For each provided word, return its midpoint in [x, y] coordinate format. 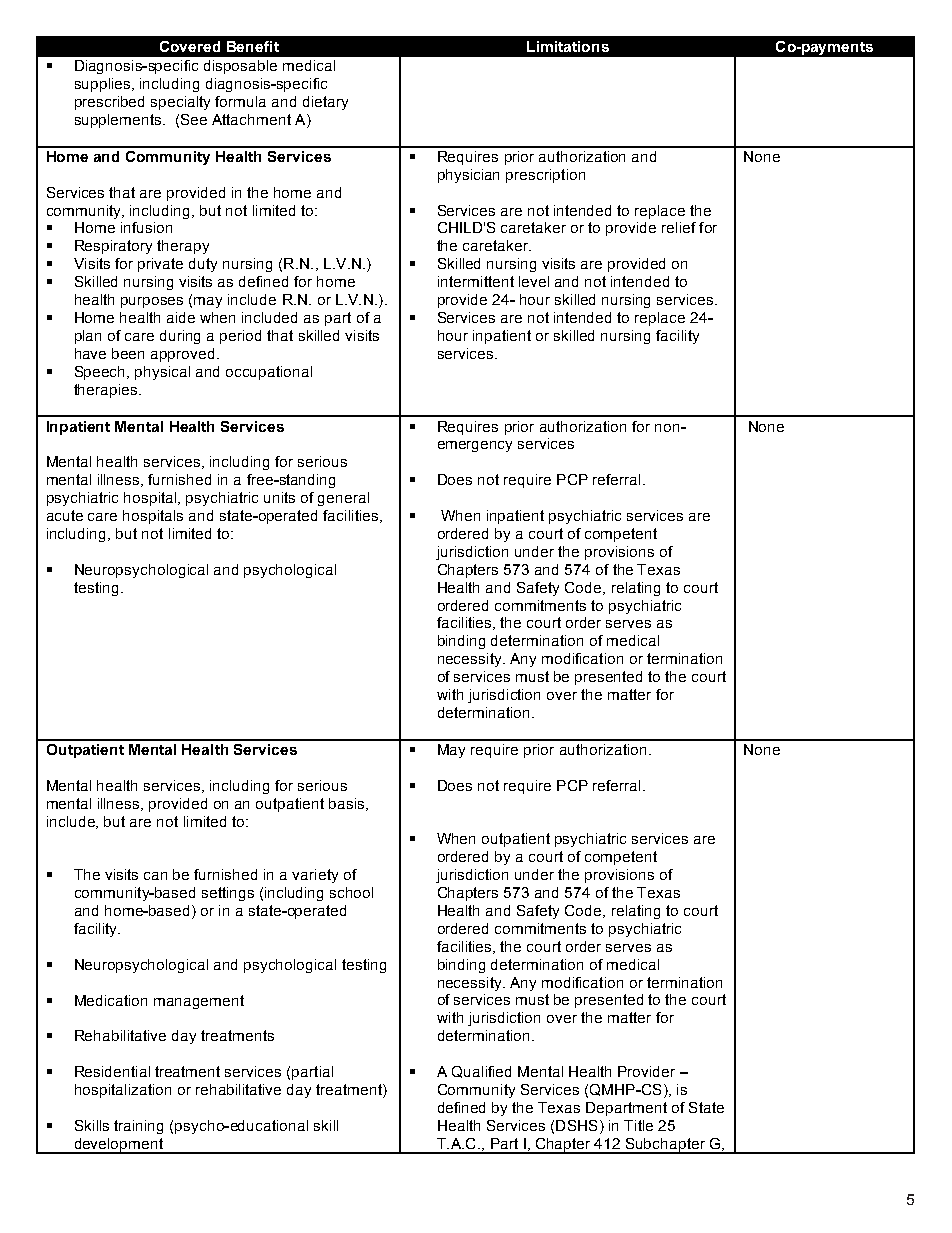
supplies [104, 85]
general [343, 499]
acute [65, 515]
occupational [269, 373]
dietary [325, 103]
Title [638, 1125]
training [138, 1127]
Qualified [481, 1072]
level [534, 281]
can [155, 876]
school [351, 892]
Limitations [568, 46]
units [279, 497]
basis [348, 804]
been [128, 353]
